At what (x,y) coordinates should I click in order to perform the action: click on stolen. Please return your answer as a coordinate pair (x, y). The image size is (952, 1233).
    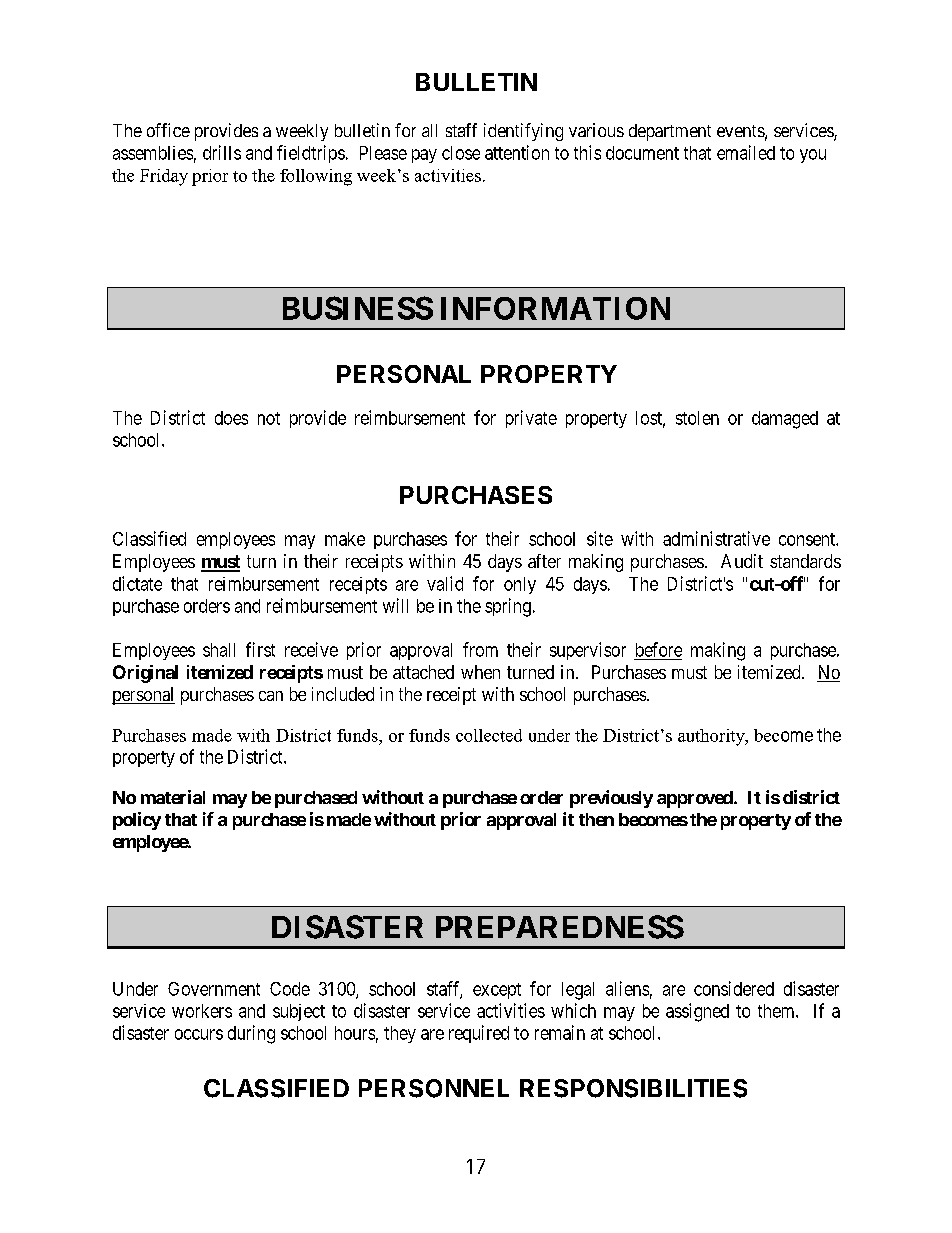
    Looking at the image, I should click on (697, 418).
